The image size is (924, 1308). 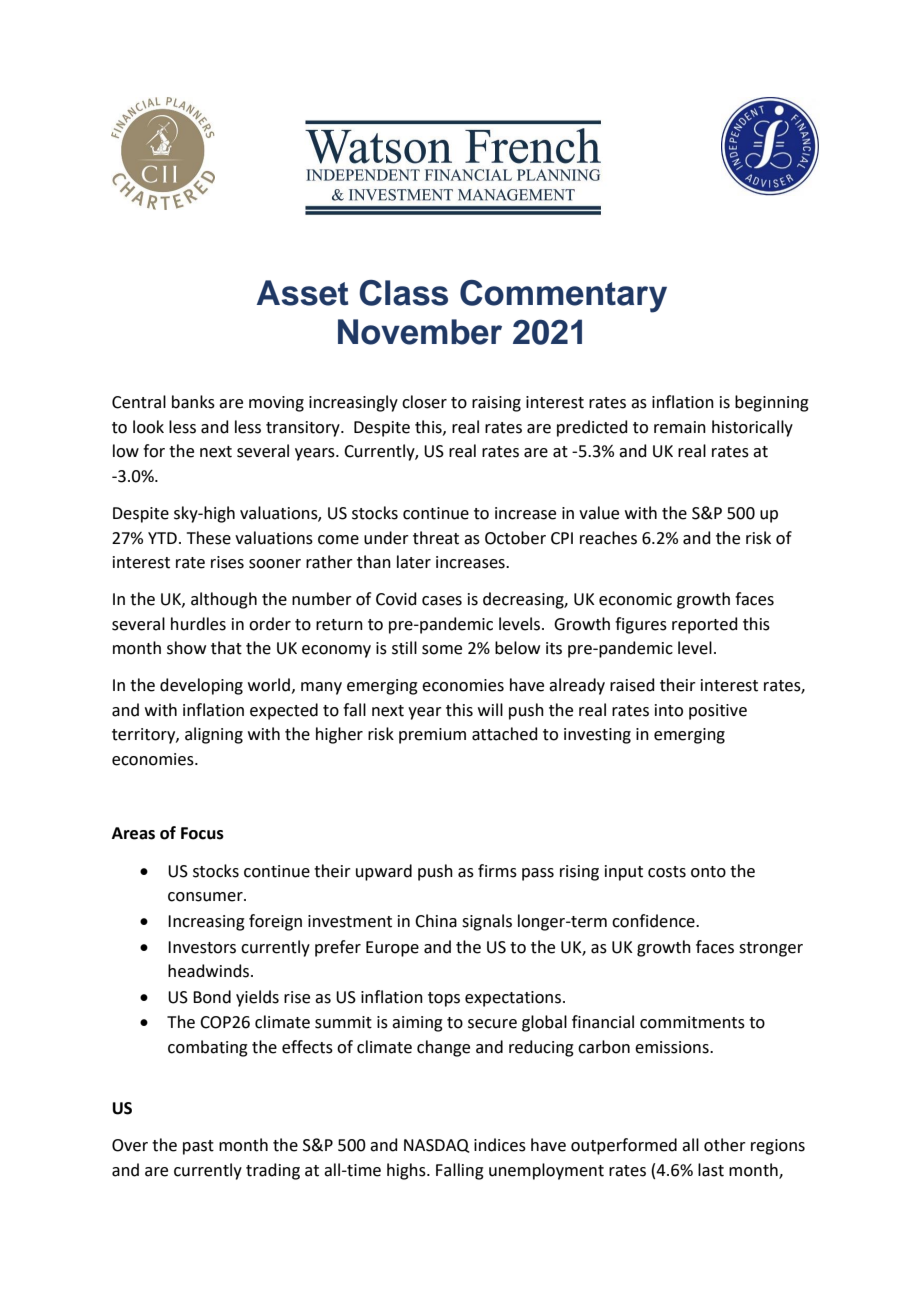 I want to click on NASDAQ, so click(x=436, y=1146).
